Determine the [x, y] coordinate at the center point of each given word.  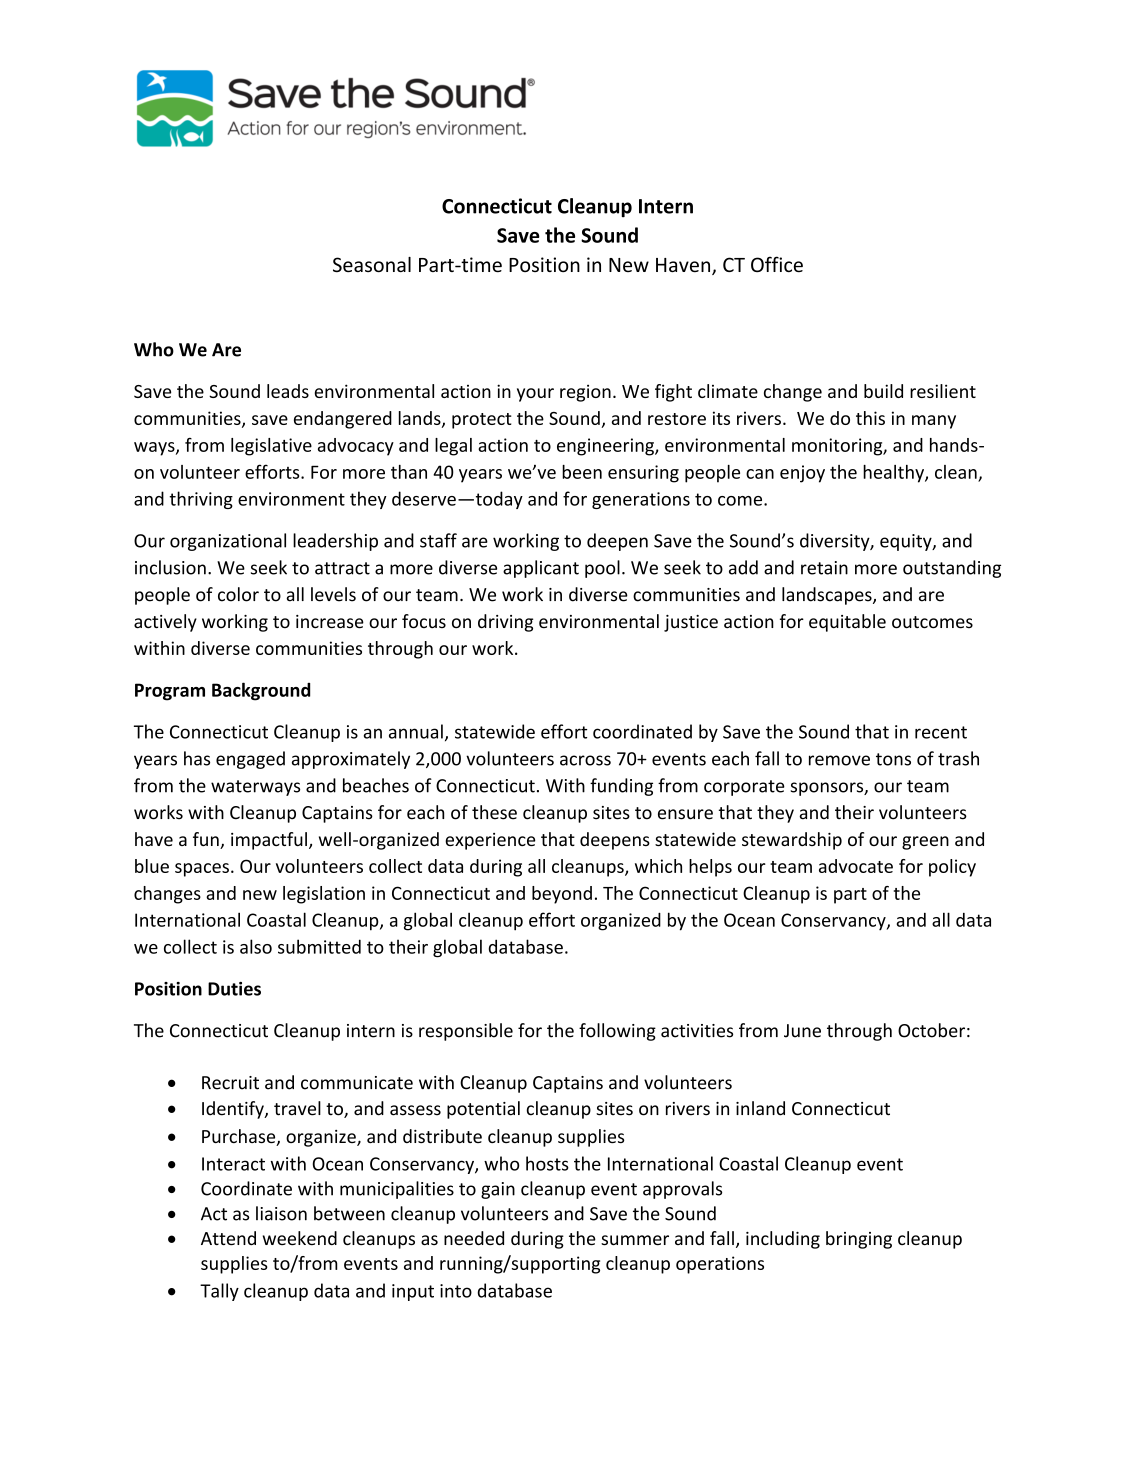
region [585, 393]
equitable [847, 623]
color [238, 594]
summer [635, 1240]
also [256, 946]
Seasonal [372, 264]
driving [505, 623]
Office [777, 264]
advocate [856, 866]
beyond [562, 895]
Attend [228, 1238]
